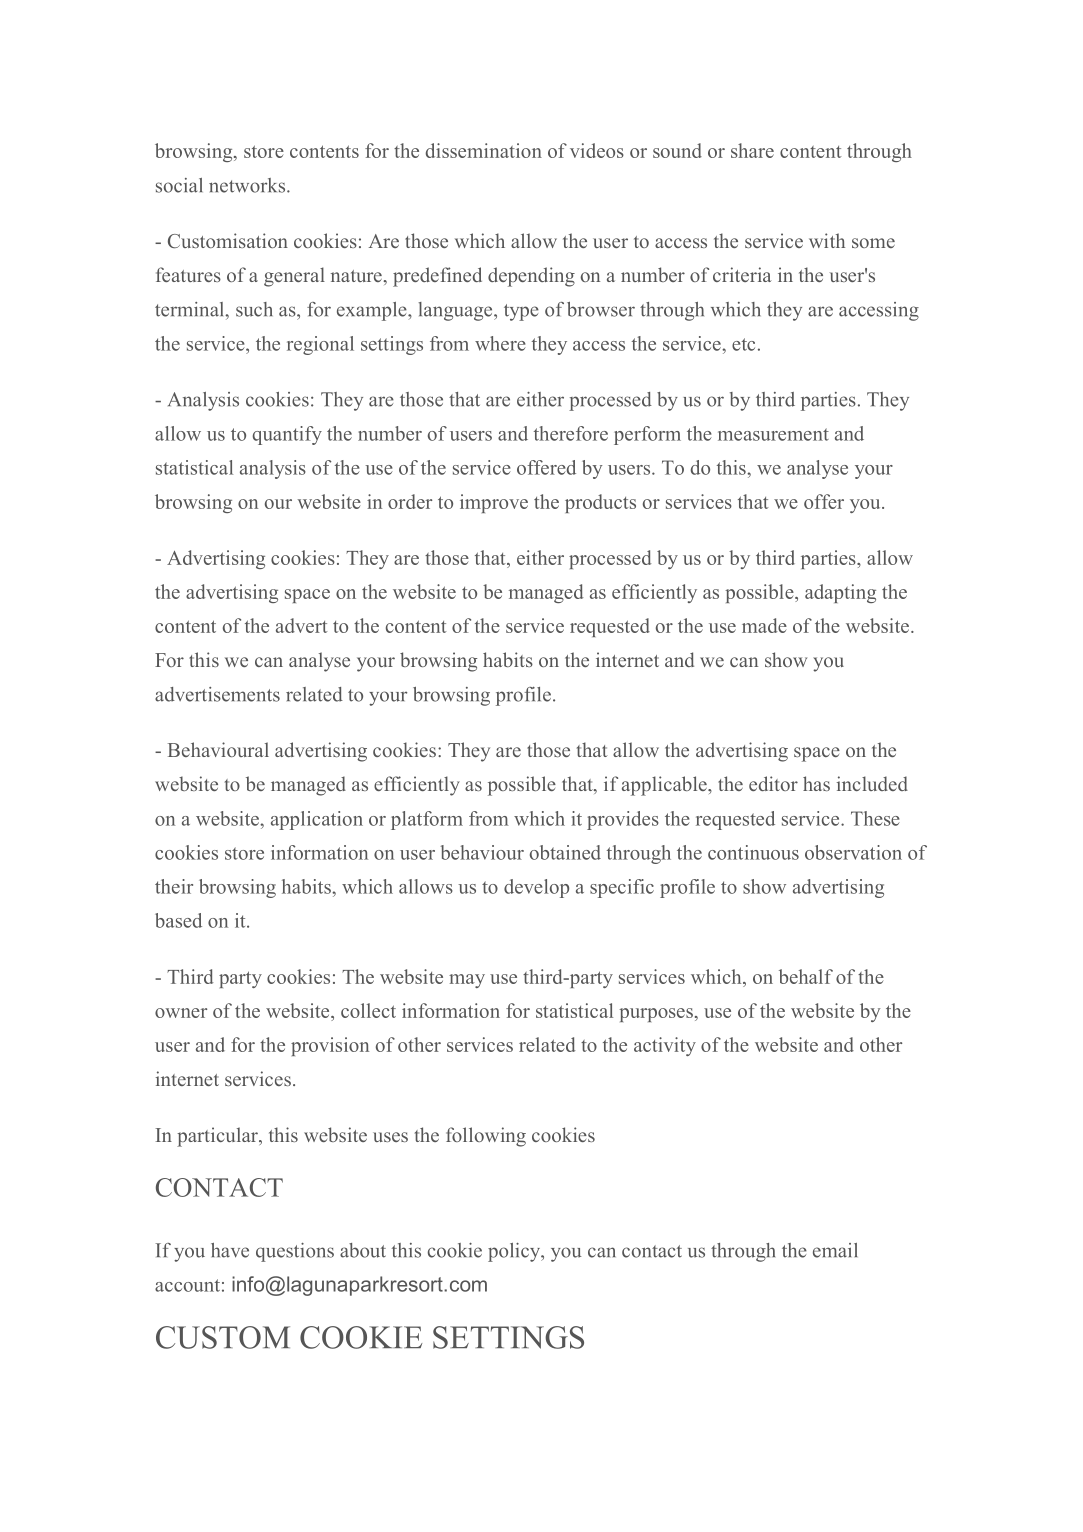 This screenshot has height=1532, width=1083. Describe the element at coordinates (467, 981) in the screenshot. I see `may` at that location.
